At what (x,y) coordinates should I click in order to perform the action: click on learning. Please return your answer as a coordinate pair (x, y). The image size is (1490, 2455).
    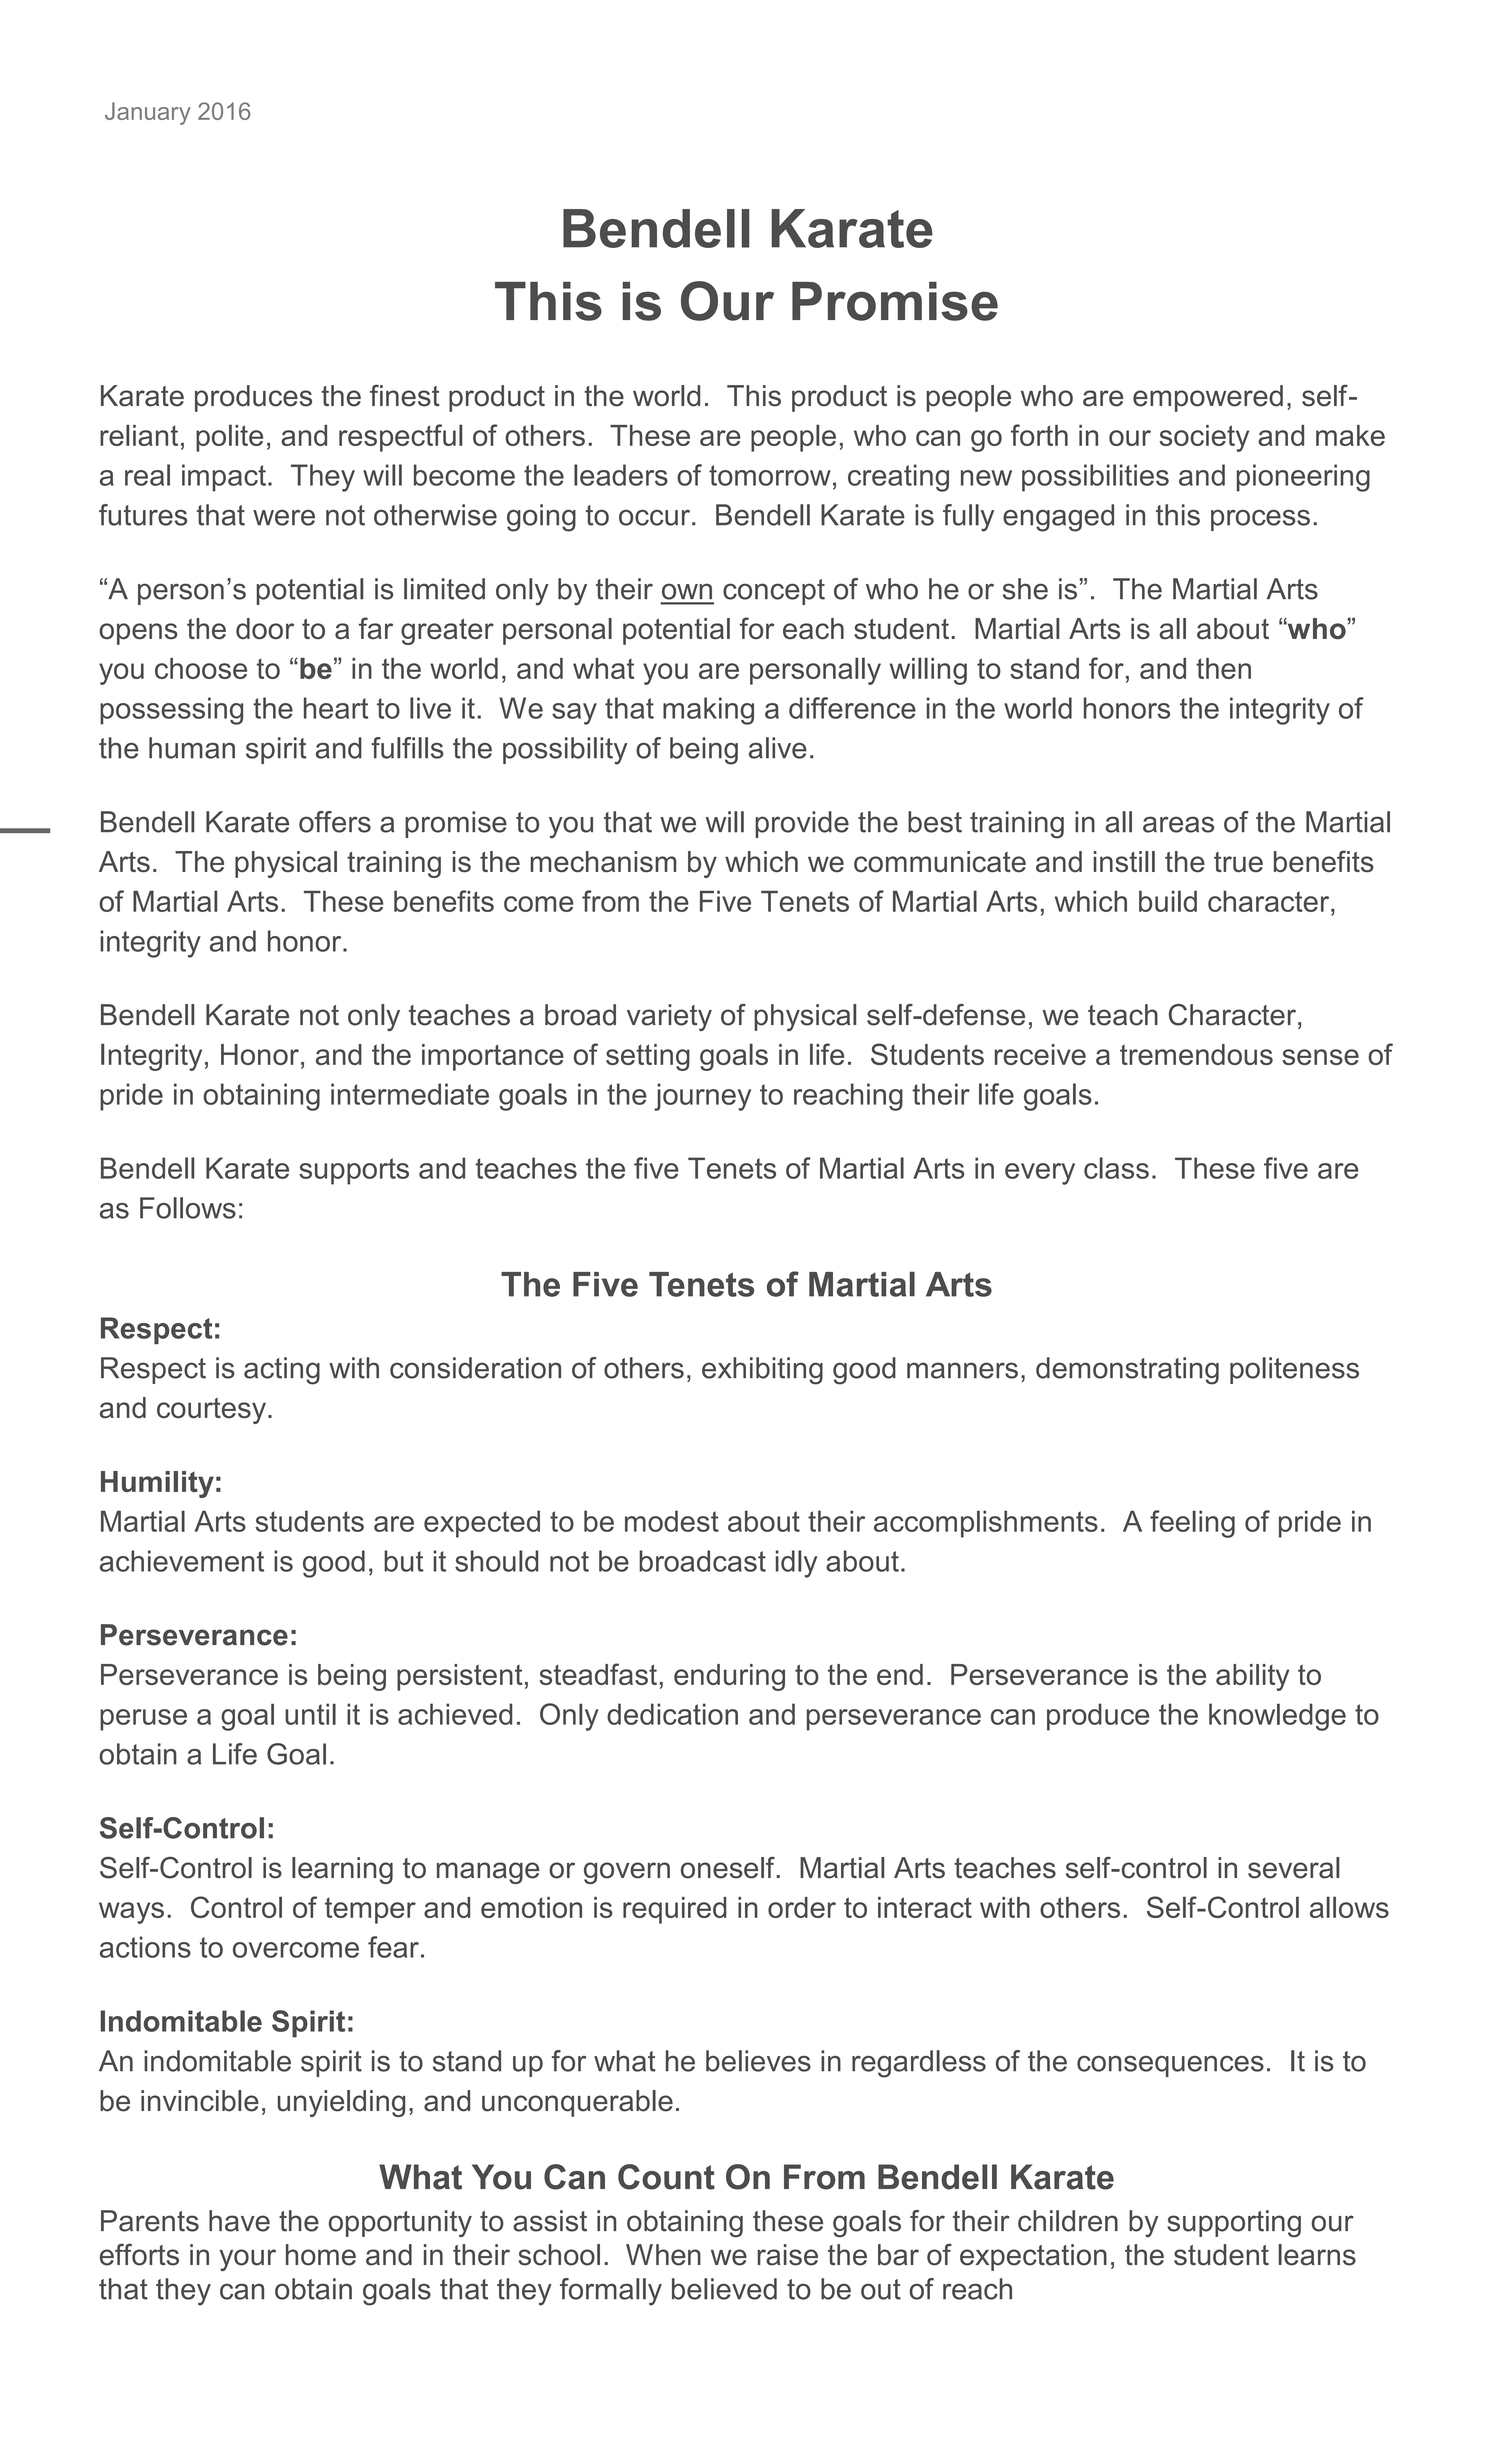
    Looking at the image, I should click on (342, 1870).
